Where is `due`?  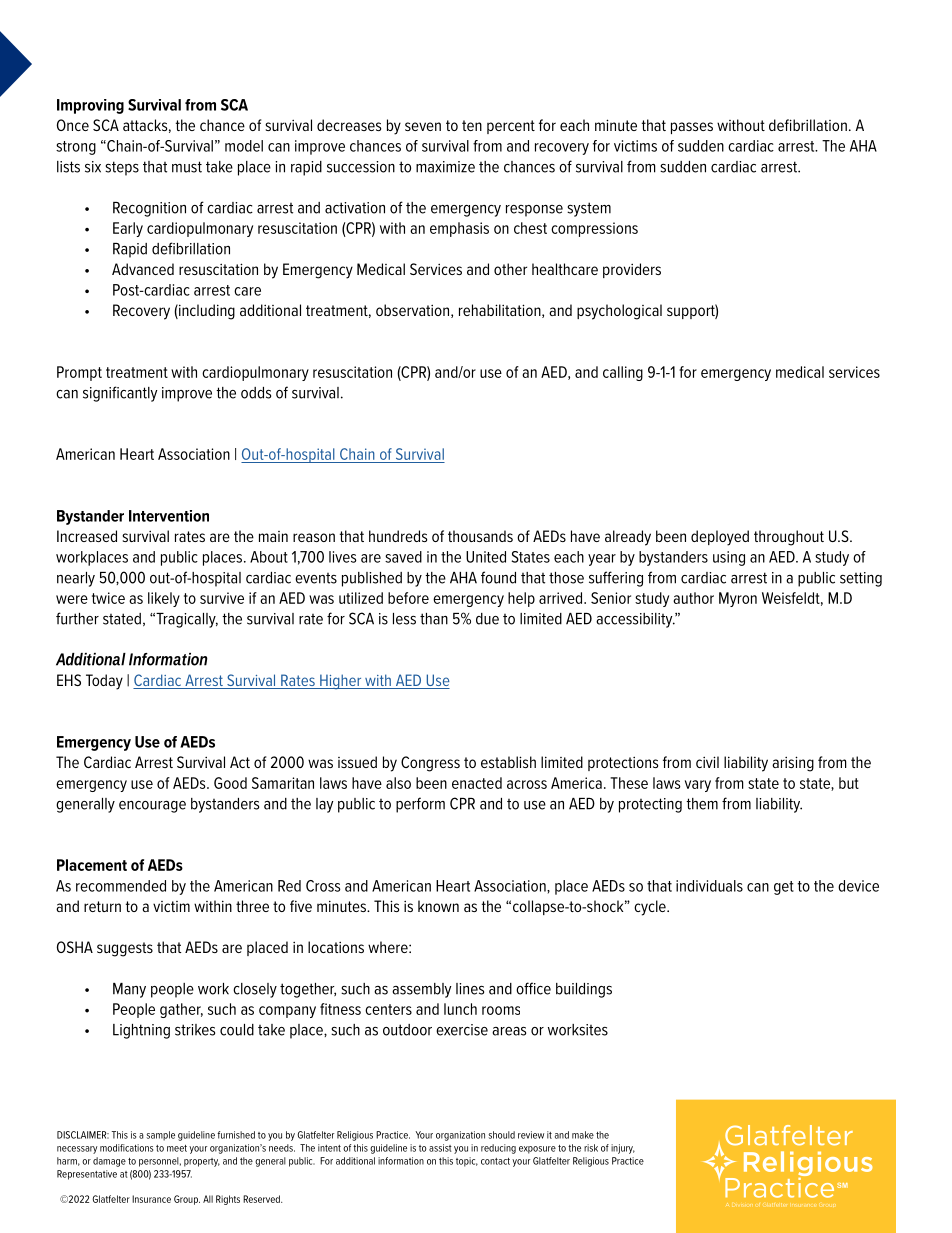 due is located at coordinates (487, 619).
